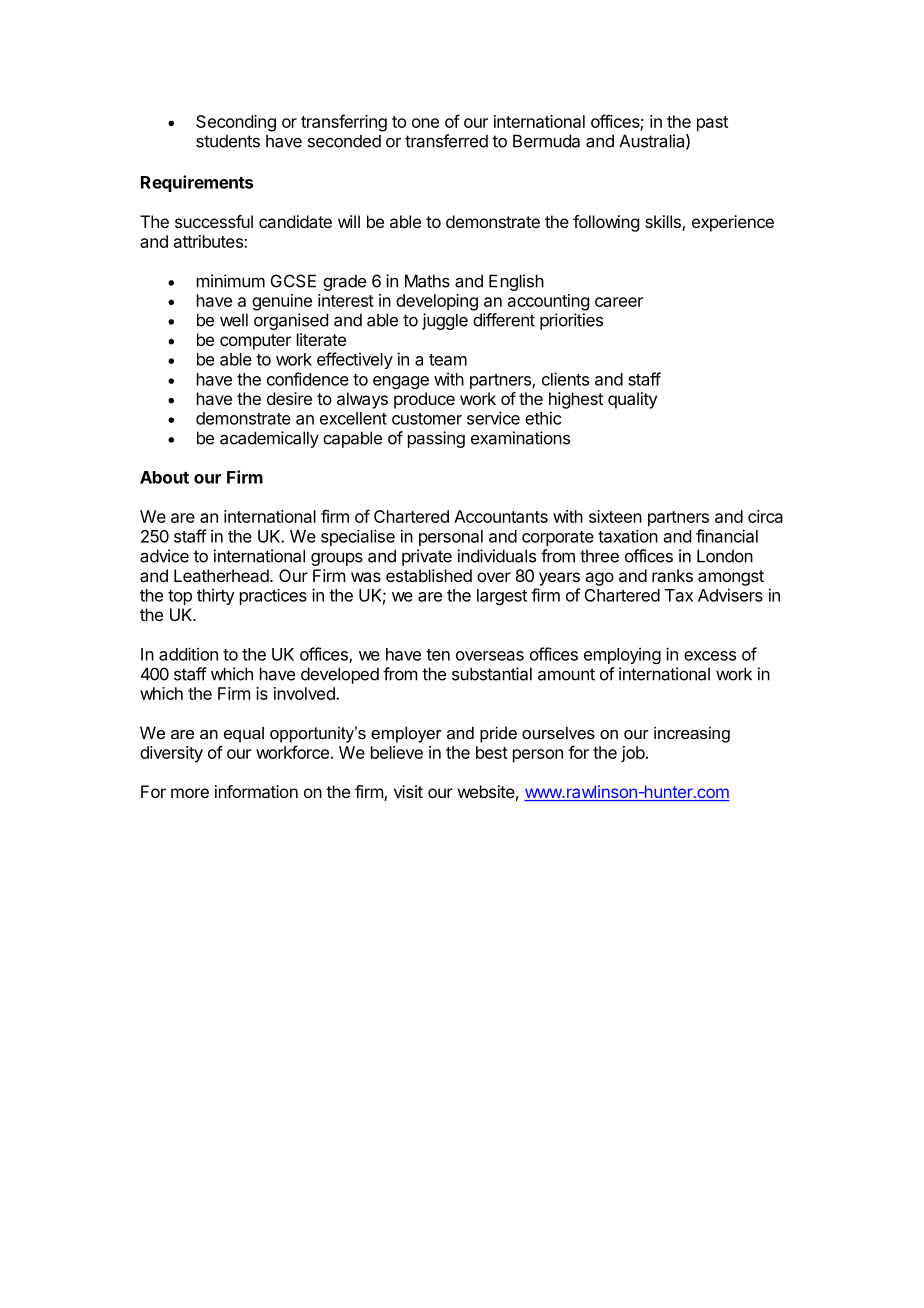 The width and height of the screenshot is (924, 1308). I want to click on Leatherhead, so click(222, 575).
